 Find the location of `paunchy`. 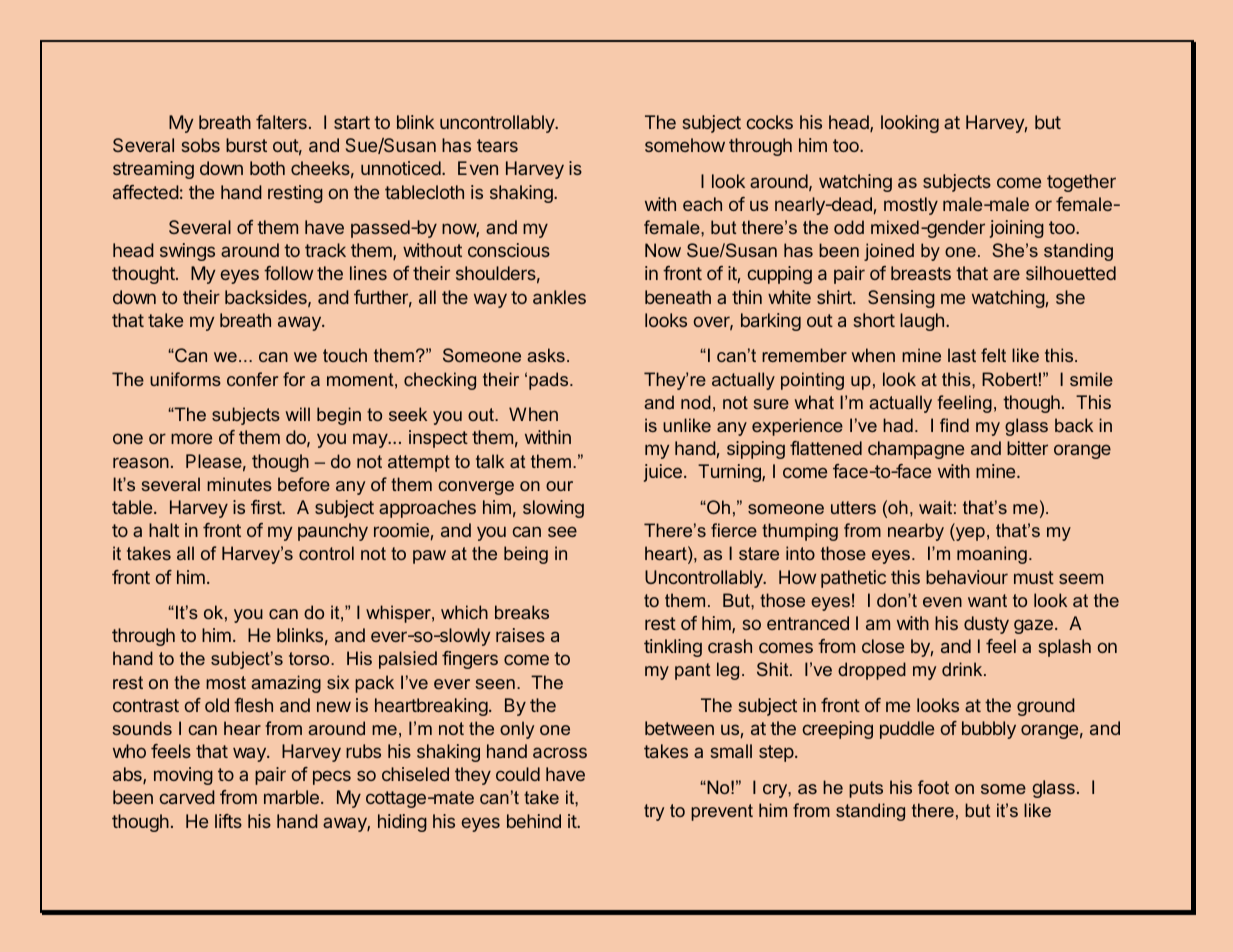

paunchy is located at coordinates (333, 532).
